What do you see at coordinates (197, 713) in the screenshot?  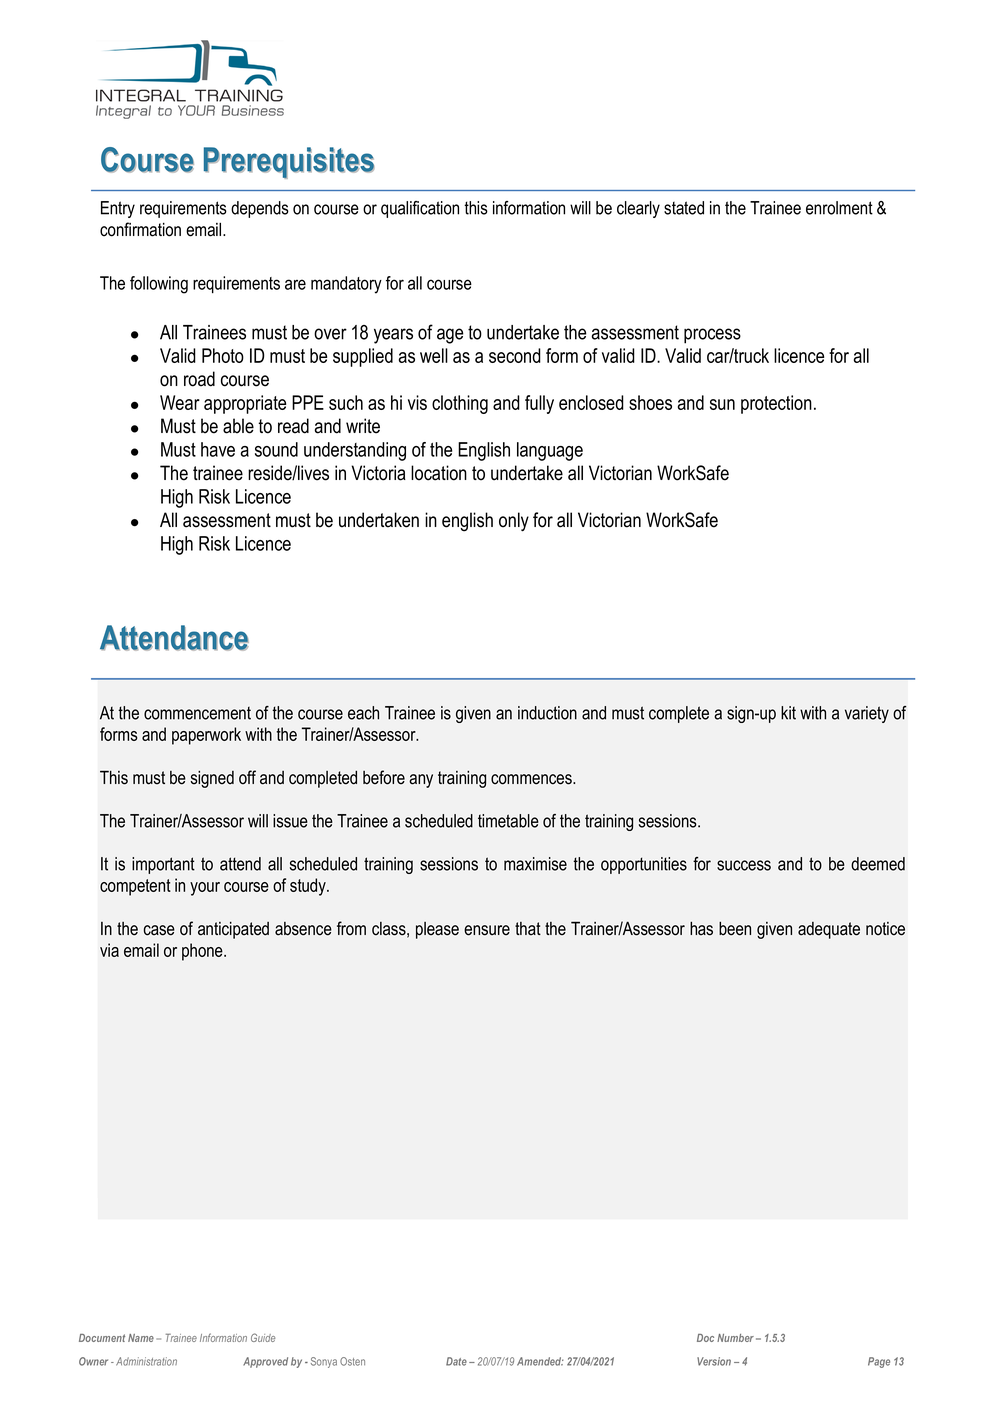 I see `commencement` at bounding box center [197, 713].
